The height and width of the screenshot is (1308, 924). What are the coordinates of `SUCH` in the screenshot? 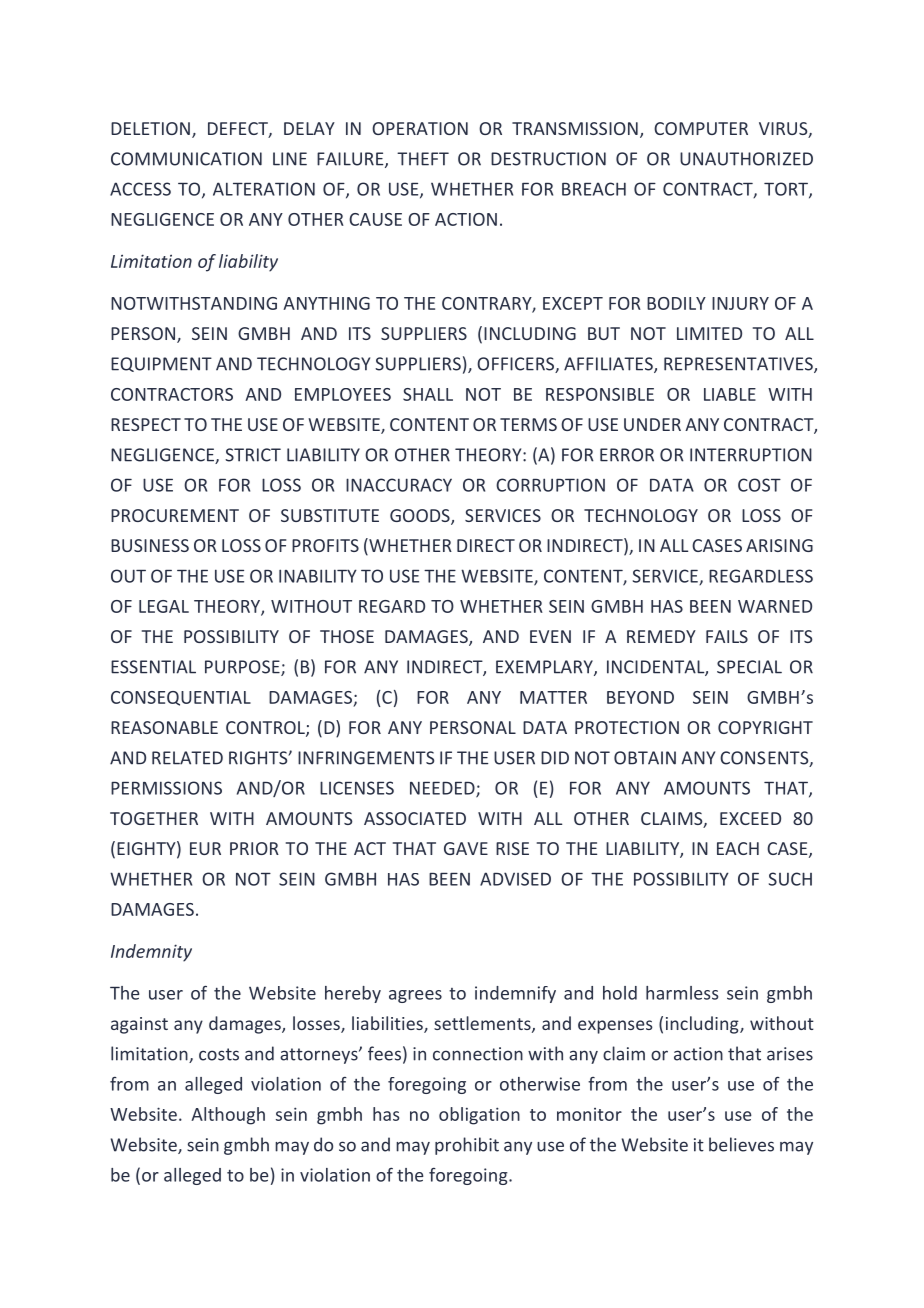 It's located at (790, 879).
